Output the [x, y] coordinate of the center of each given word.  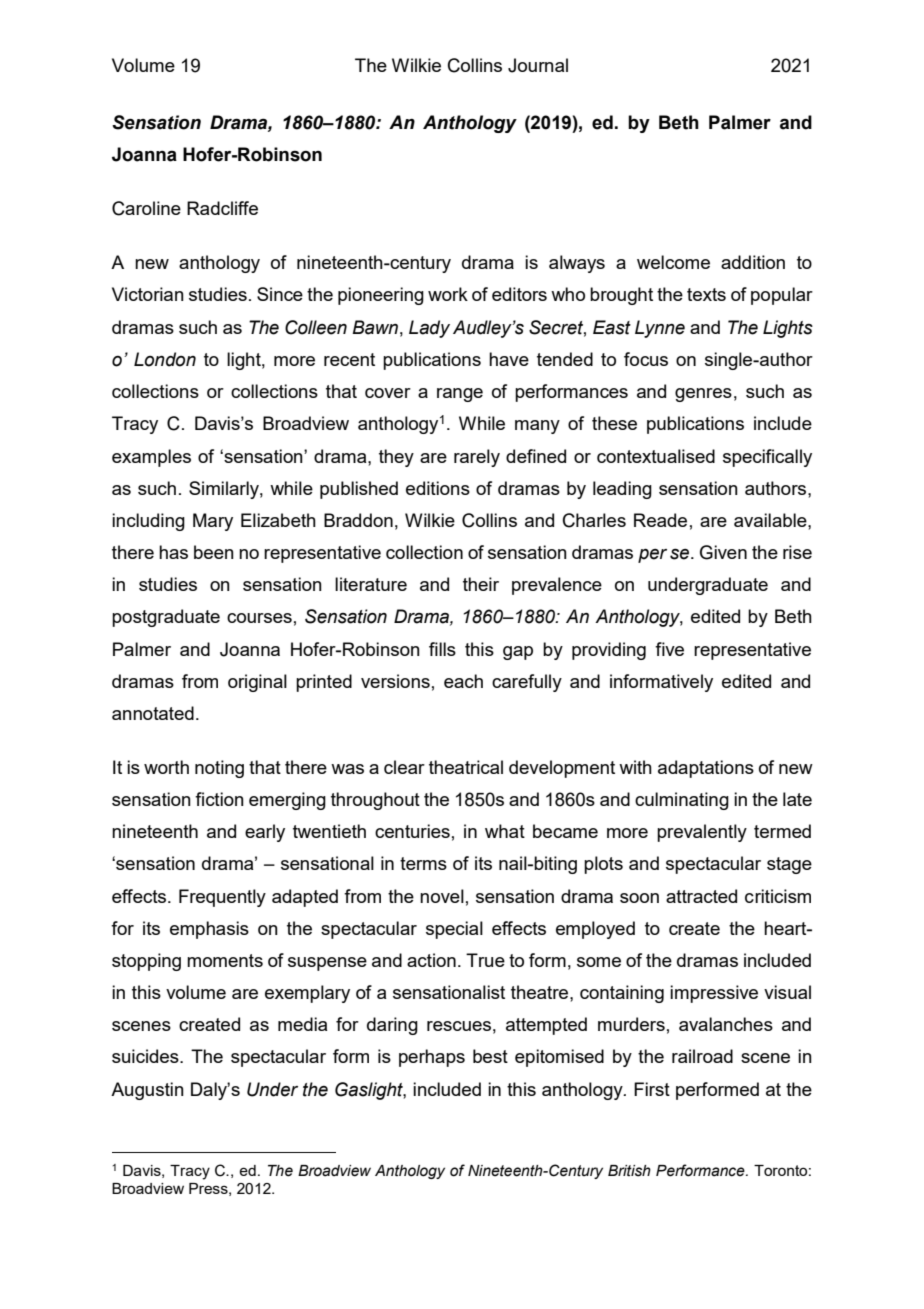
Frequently [222, 898]
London [165, 359]
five [669, 649]
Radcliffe [222, 208]
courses [259, 618]
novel [442, 896]
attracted [701, 896]
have [509, 359]
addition [753, 262]
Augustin [147, 1091]
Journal [538, 65]
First [652, 1089]
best [490, 1056]
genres [703, 395]
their [481, 584]
